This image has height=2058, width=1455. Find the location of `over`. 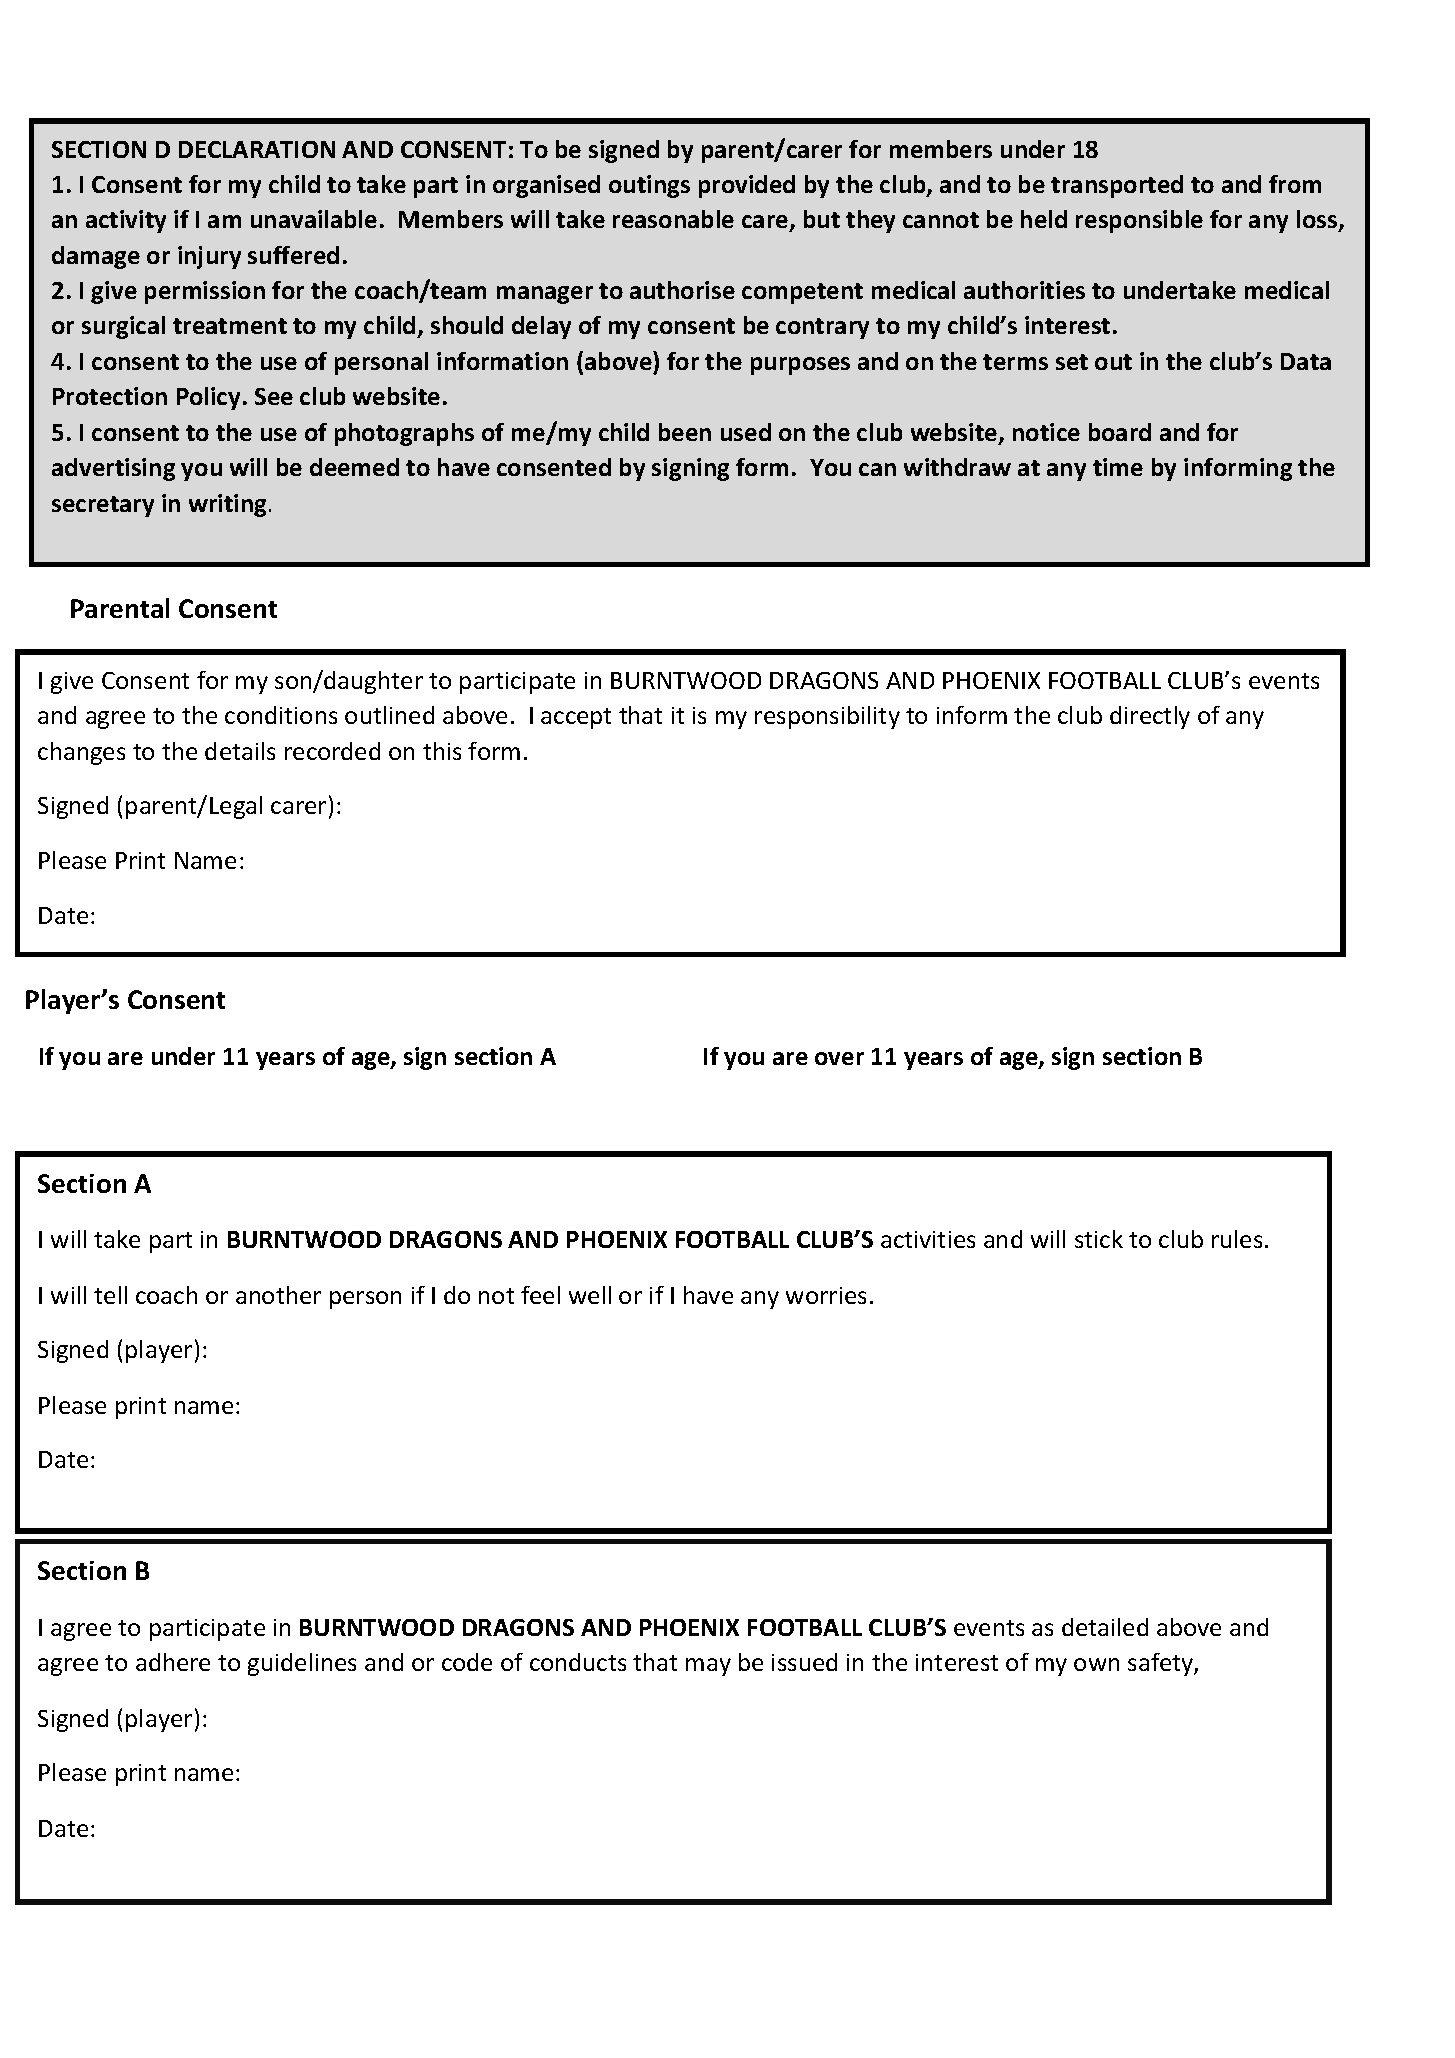

over is located at coordinates (839, 1058).
